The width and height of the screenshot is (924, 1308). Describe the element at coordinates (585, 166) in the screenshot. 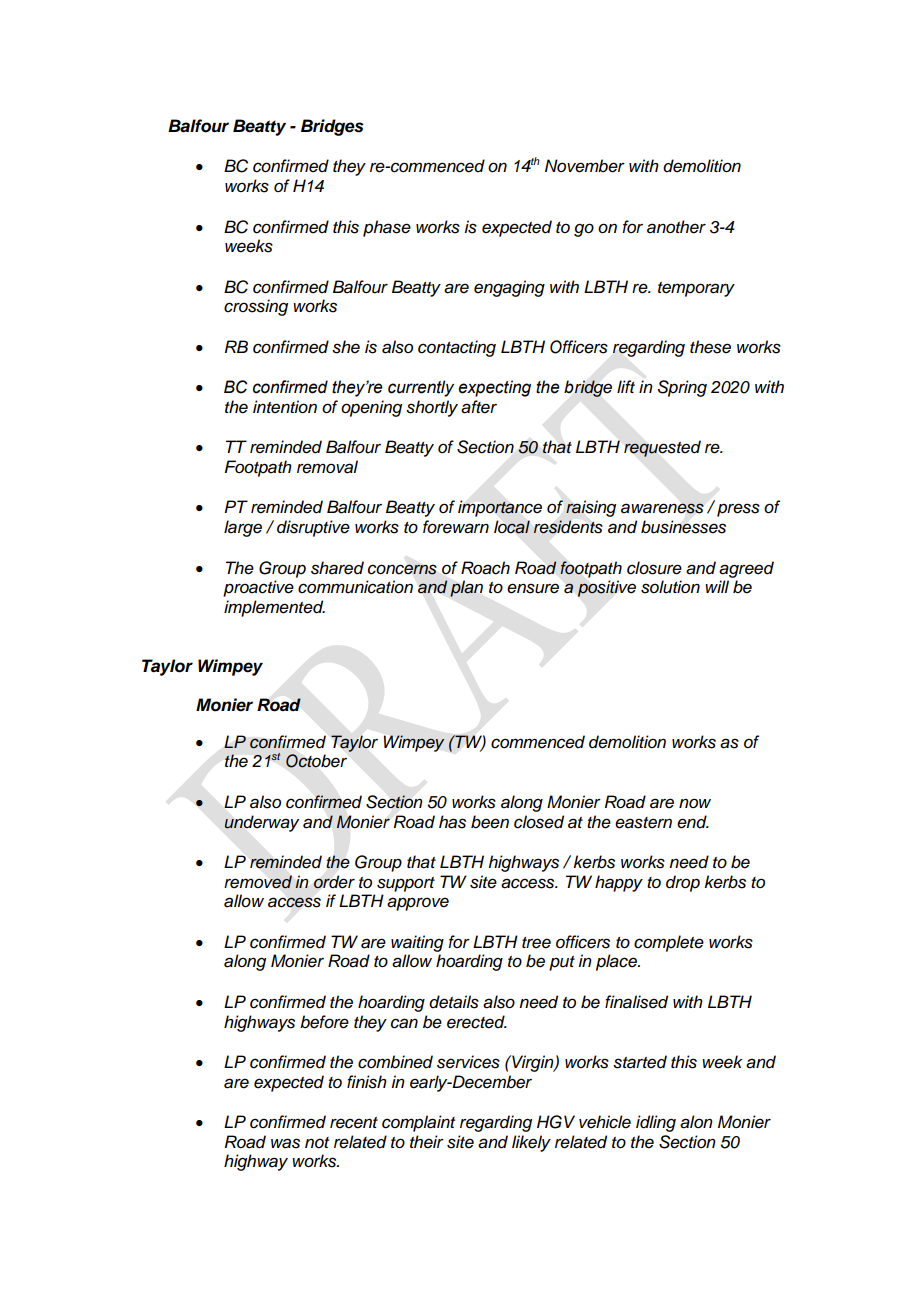

I see `November` at that location.
